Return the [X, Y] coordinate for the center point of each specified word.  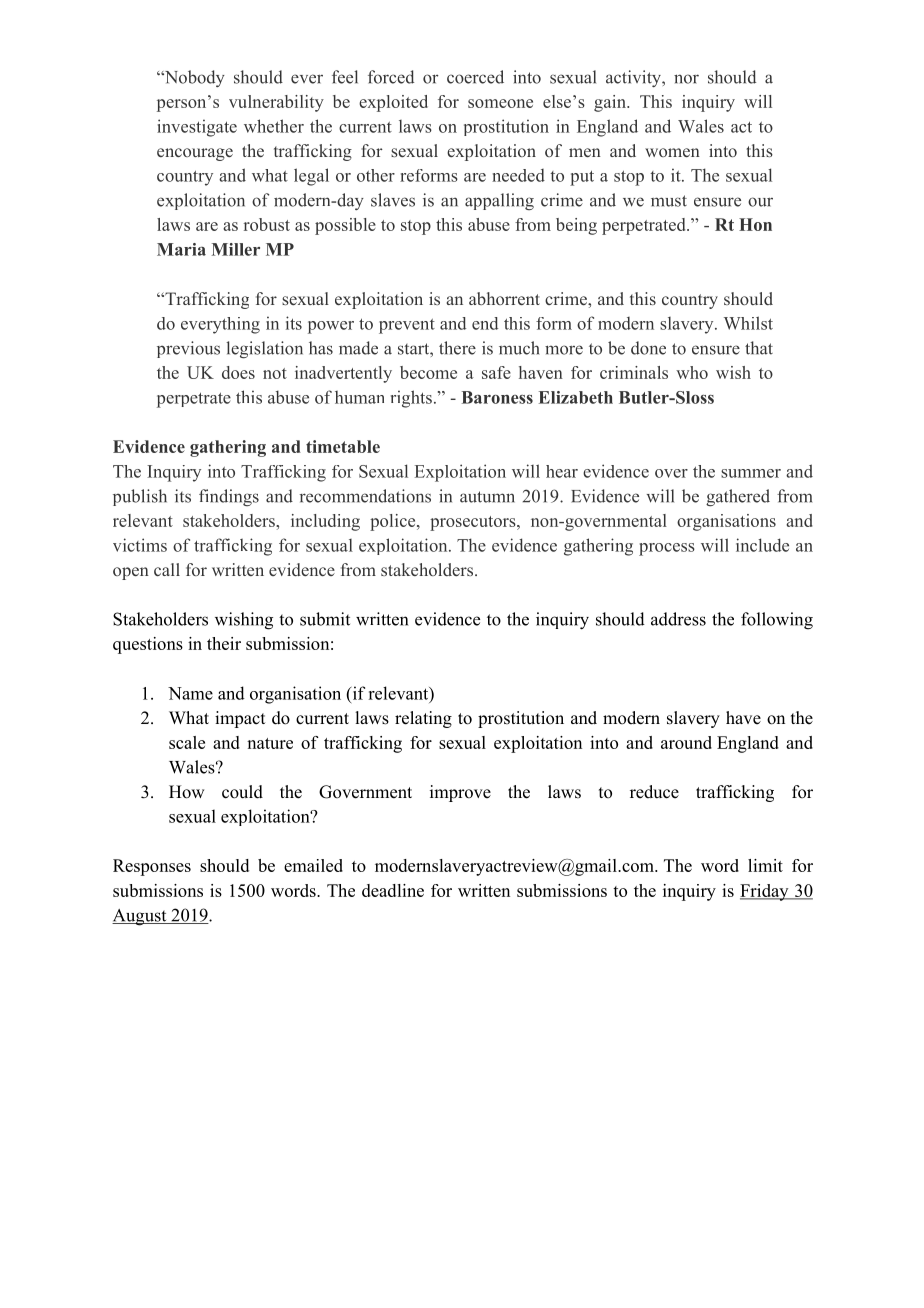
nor [686, 79]
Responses [152, 867]
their [224, 643]
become [428, 372]
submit [325, 619]
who [692, 372]
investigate [197, 128]
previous [188, 349]
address [678, 619]
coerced [475, 77]
